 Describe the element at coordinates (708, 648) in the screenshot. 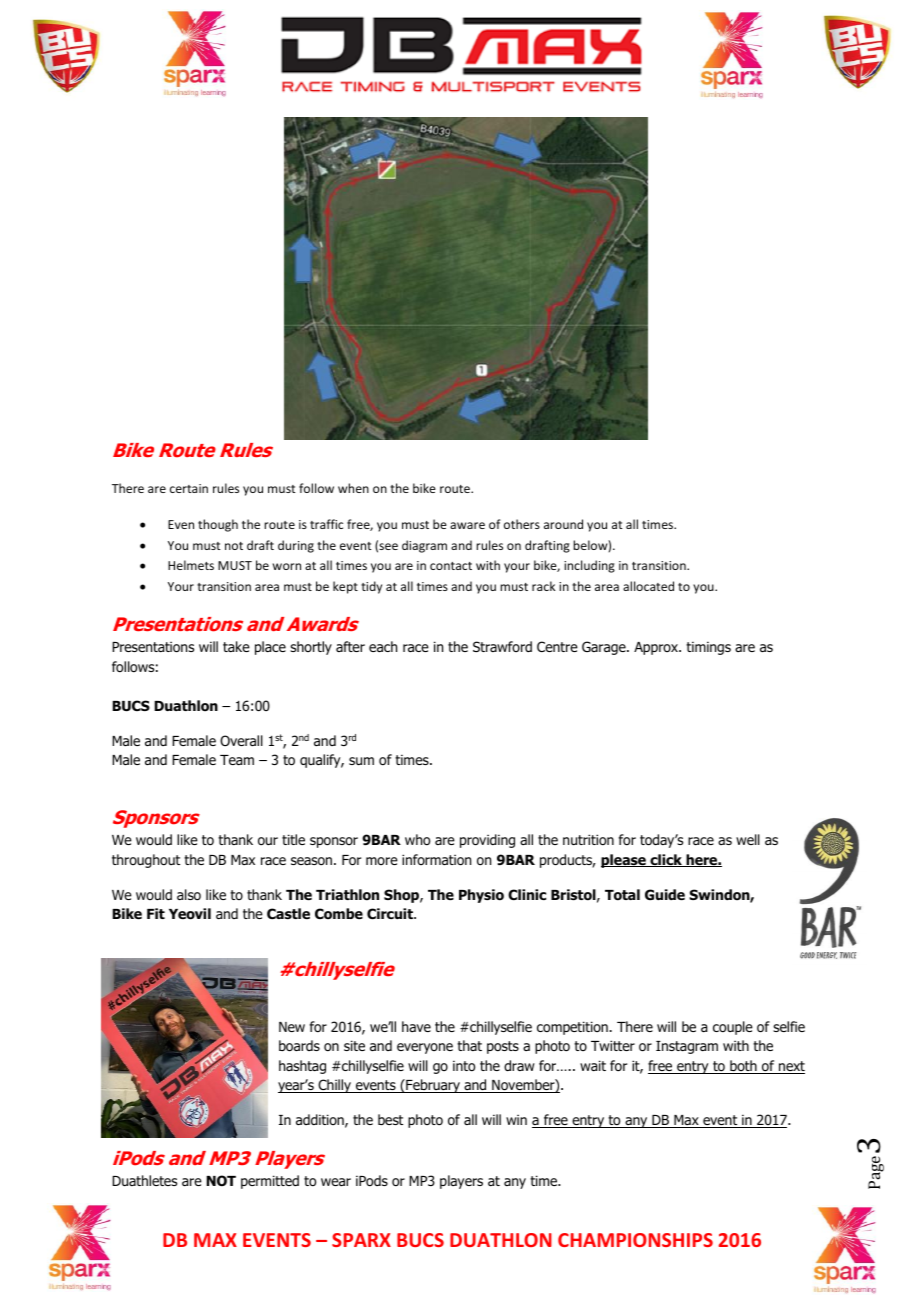

I see `timings` at that location.
